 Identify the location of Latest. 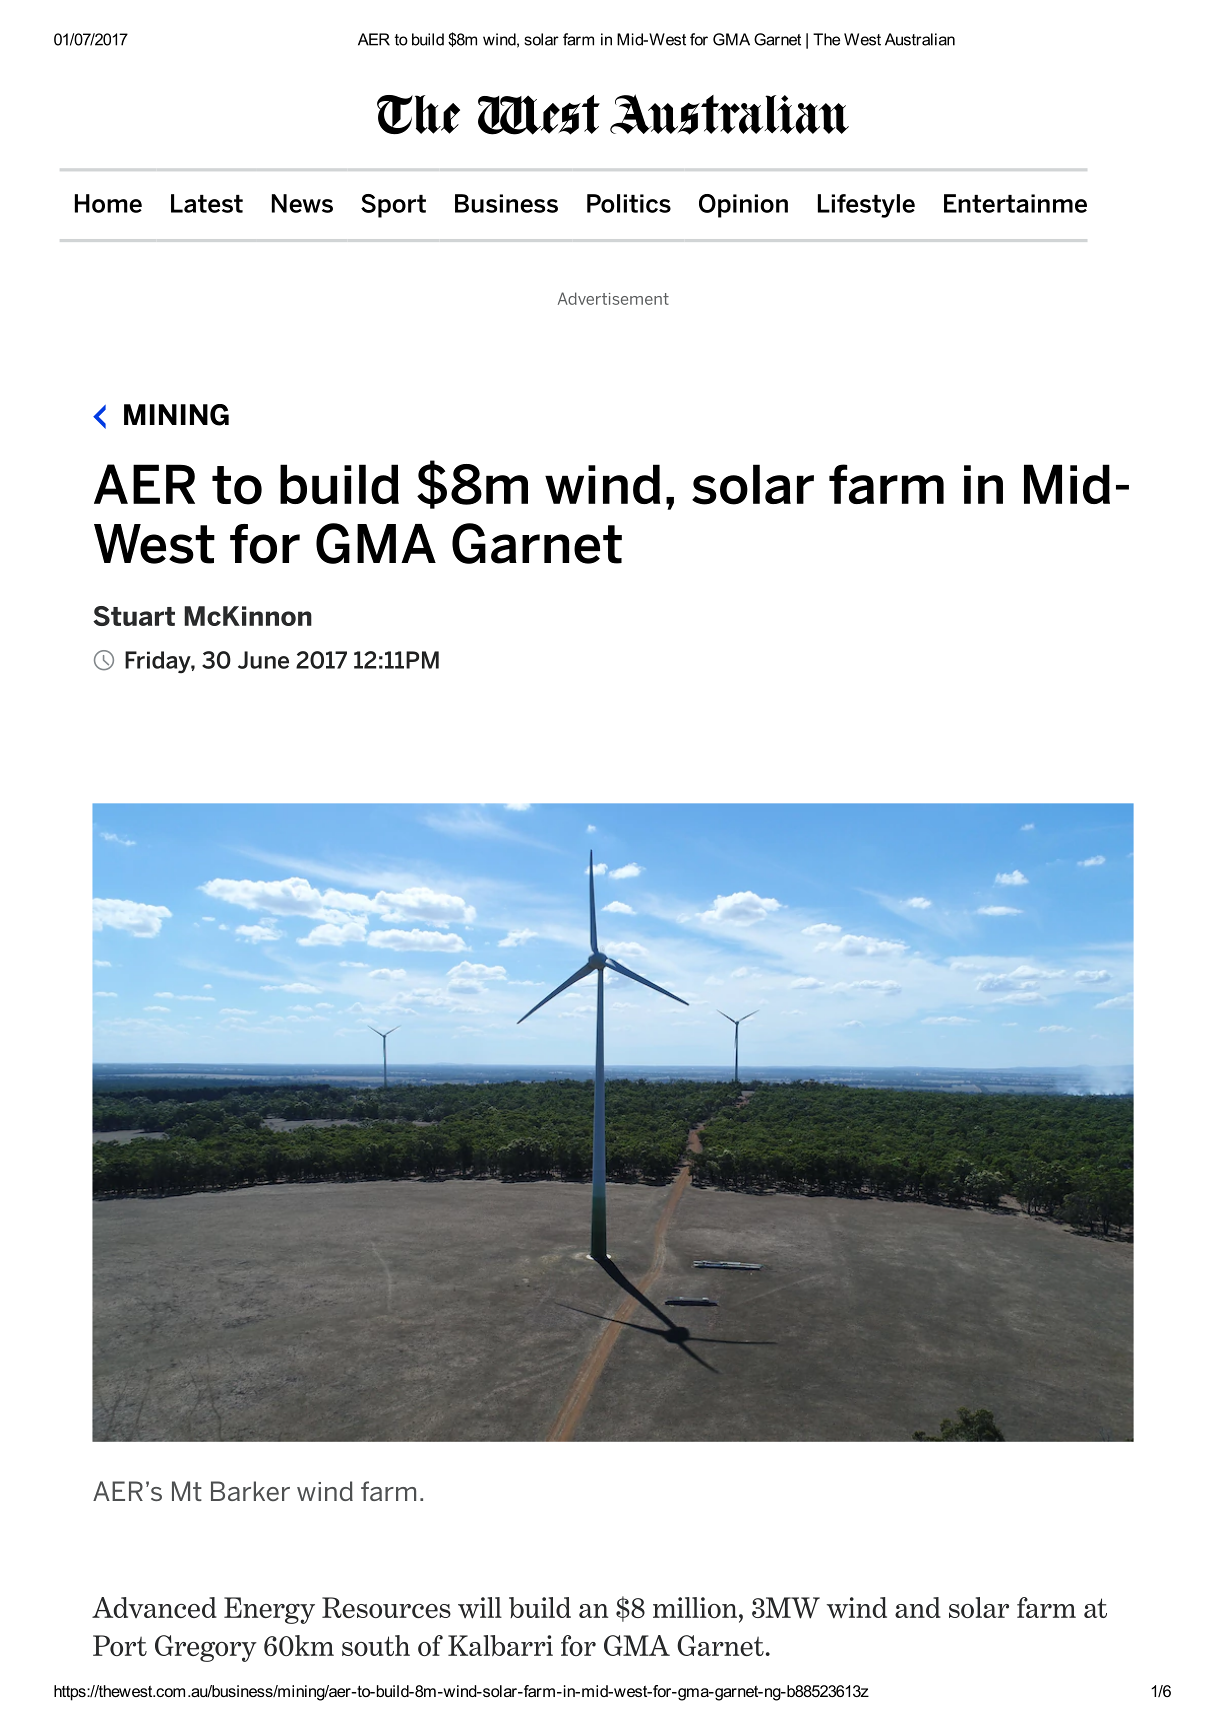
(207, 203).
